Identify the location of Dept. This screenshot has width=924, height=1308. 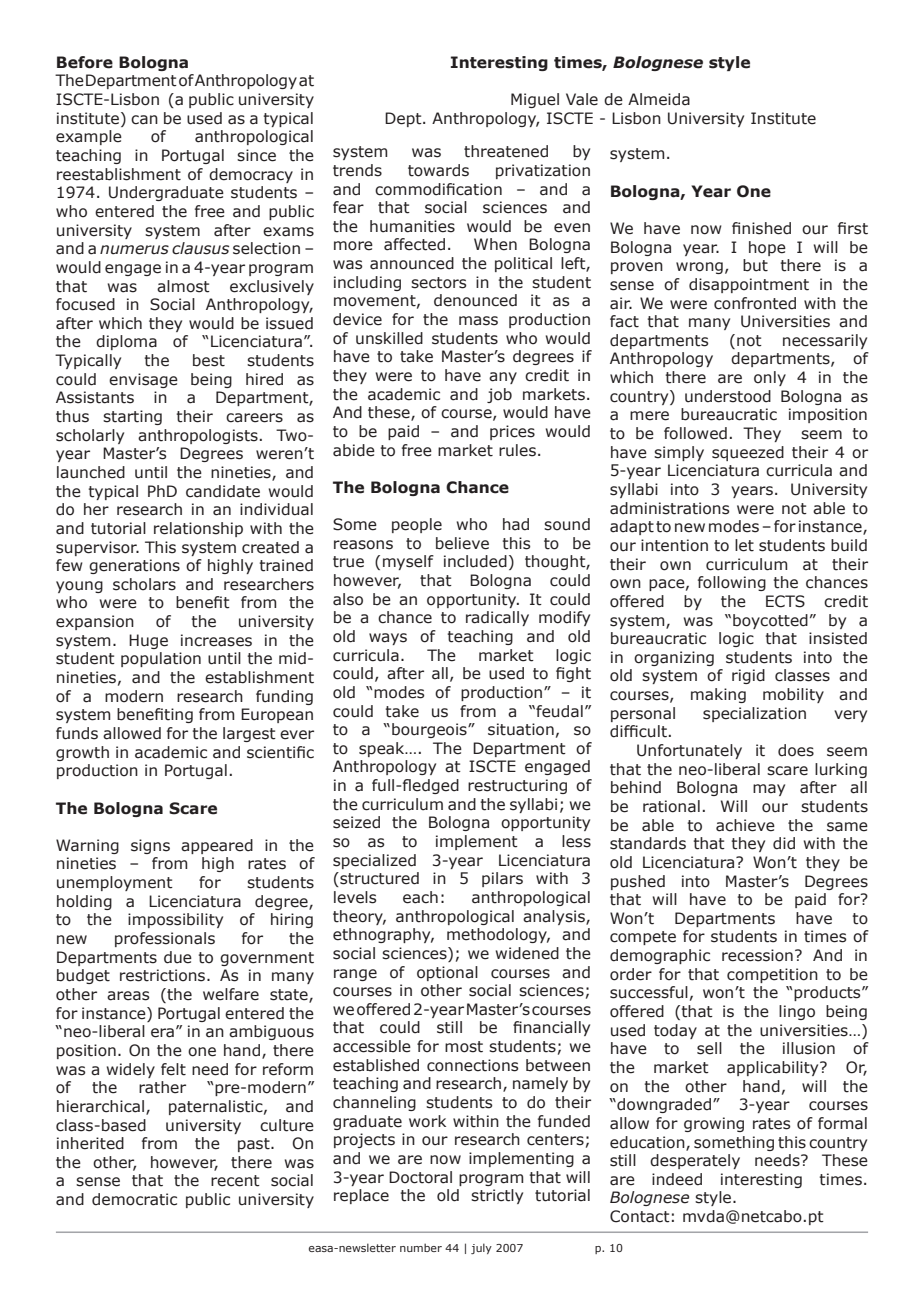
(404, 119).
